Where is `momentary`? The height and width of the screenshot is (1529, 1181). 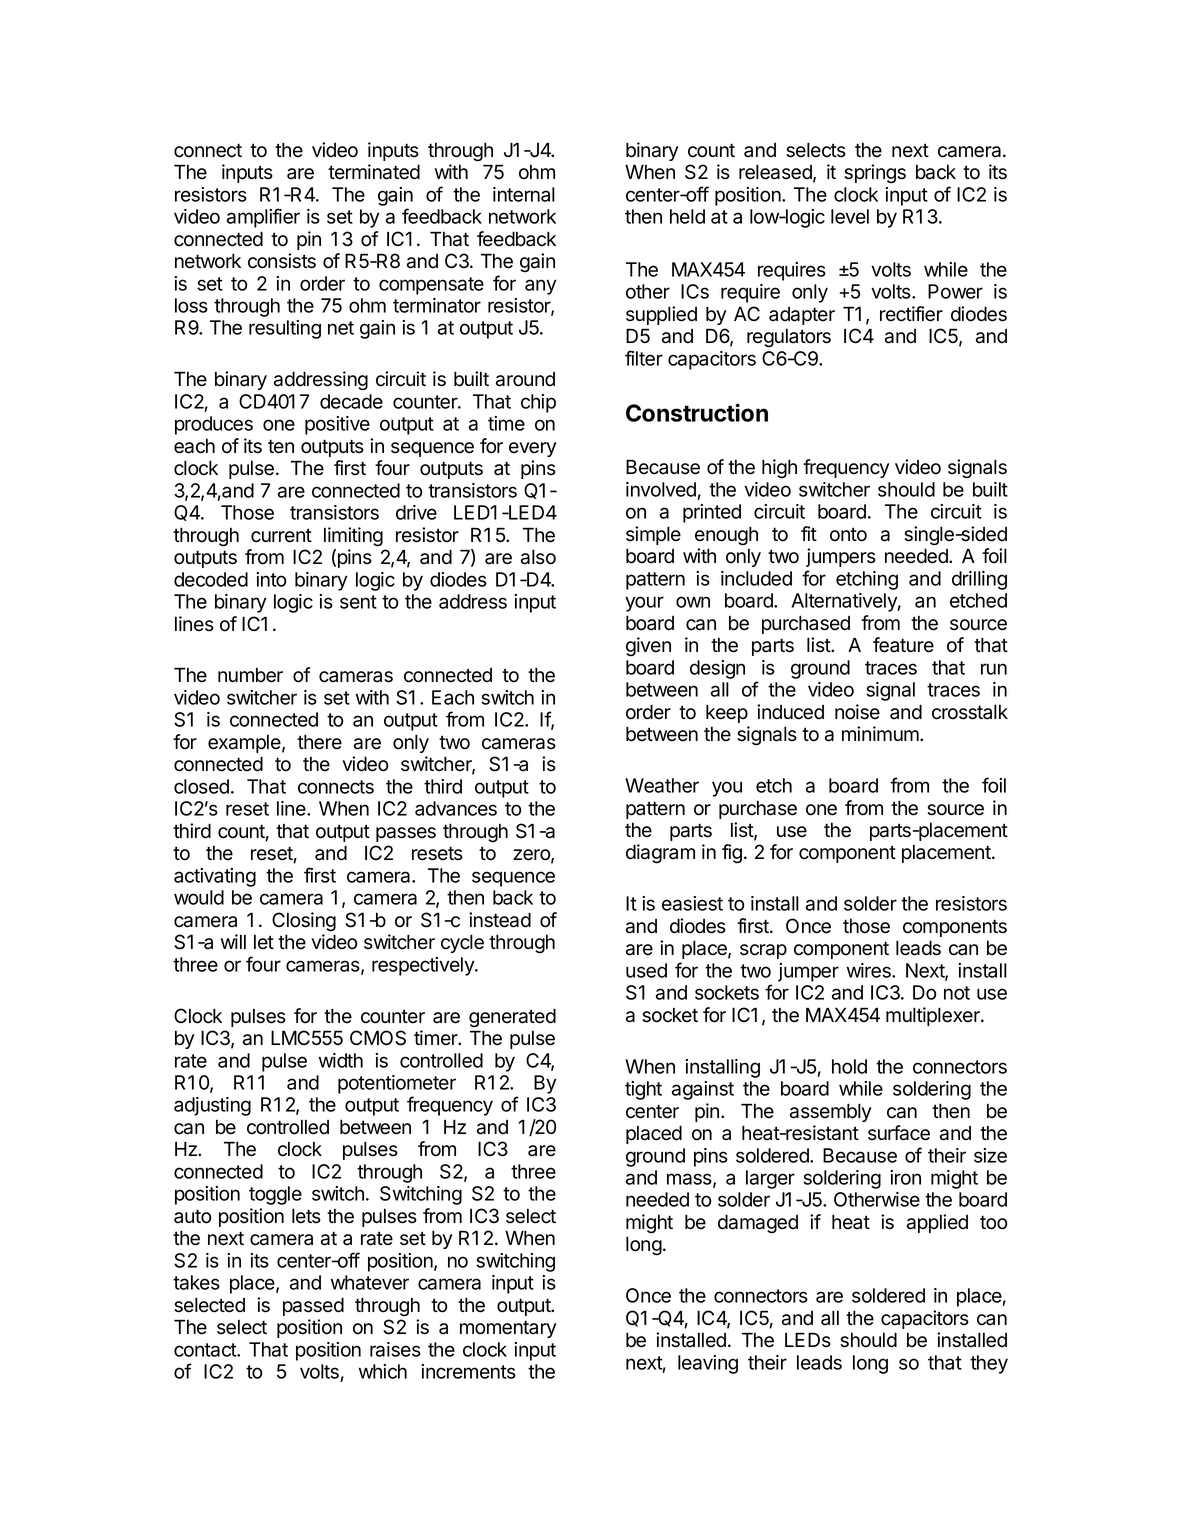 momentary is located at coordinates (508, 1329).
